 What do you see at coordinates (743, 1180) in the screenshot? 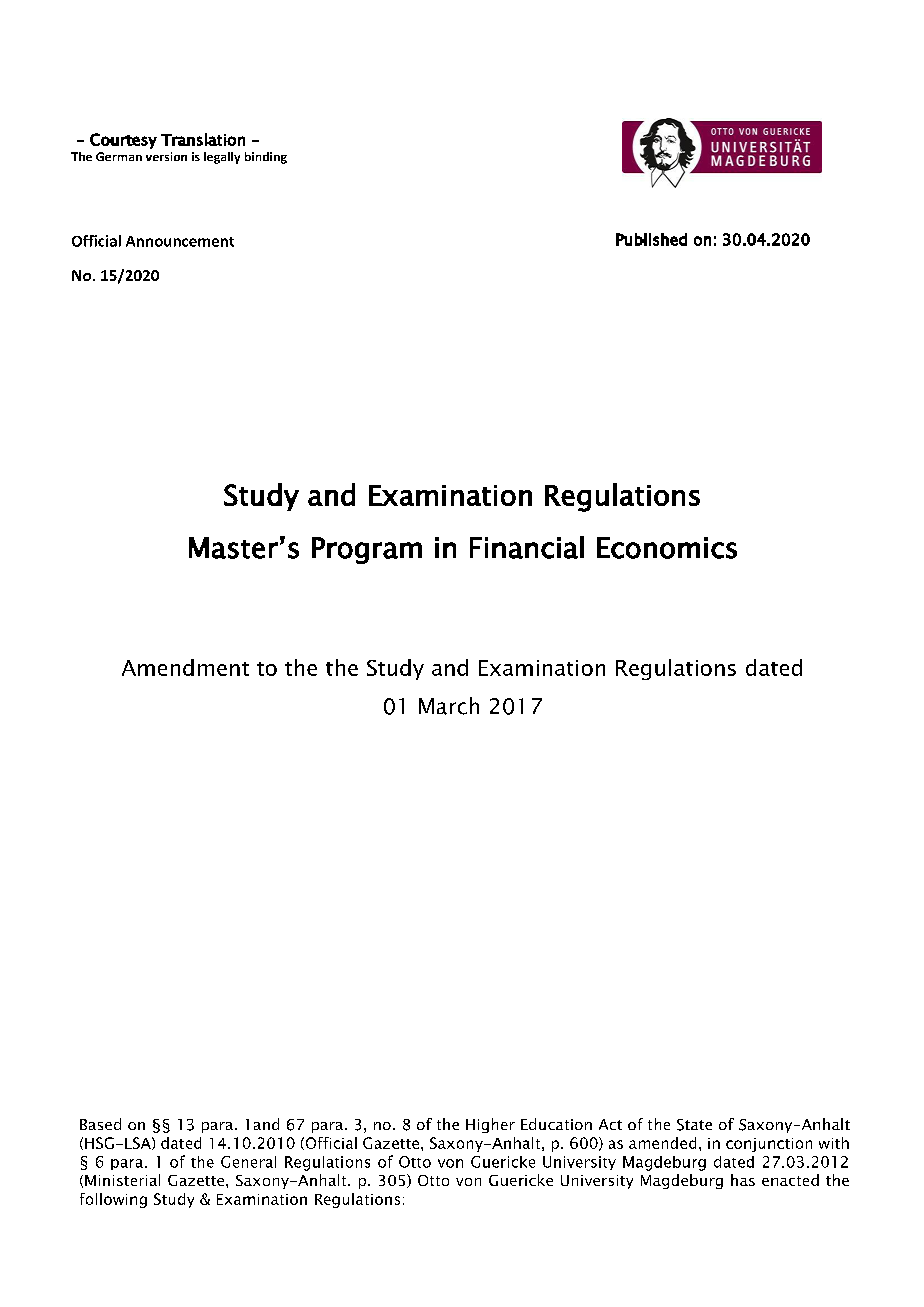
I see `has` at bounding box center [743, 1180].
